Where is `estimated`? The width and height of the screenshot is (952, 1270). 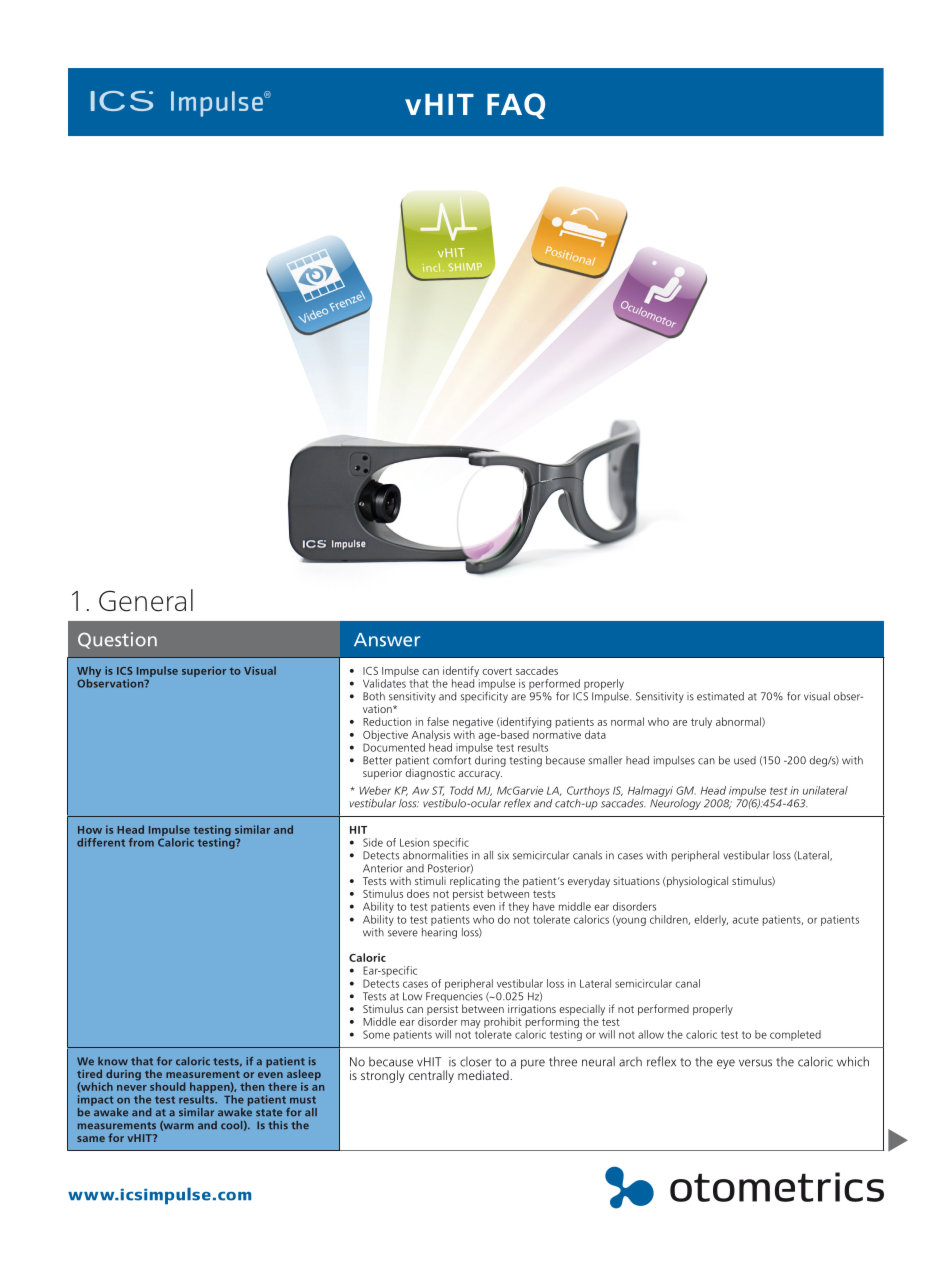
estimated is located at coordinates (720, 696).
